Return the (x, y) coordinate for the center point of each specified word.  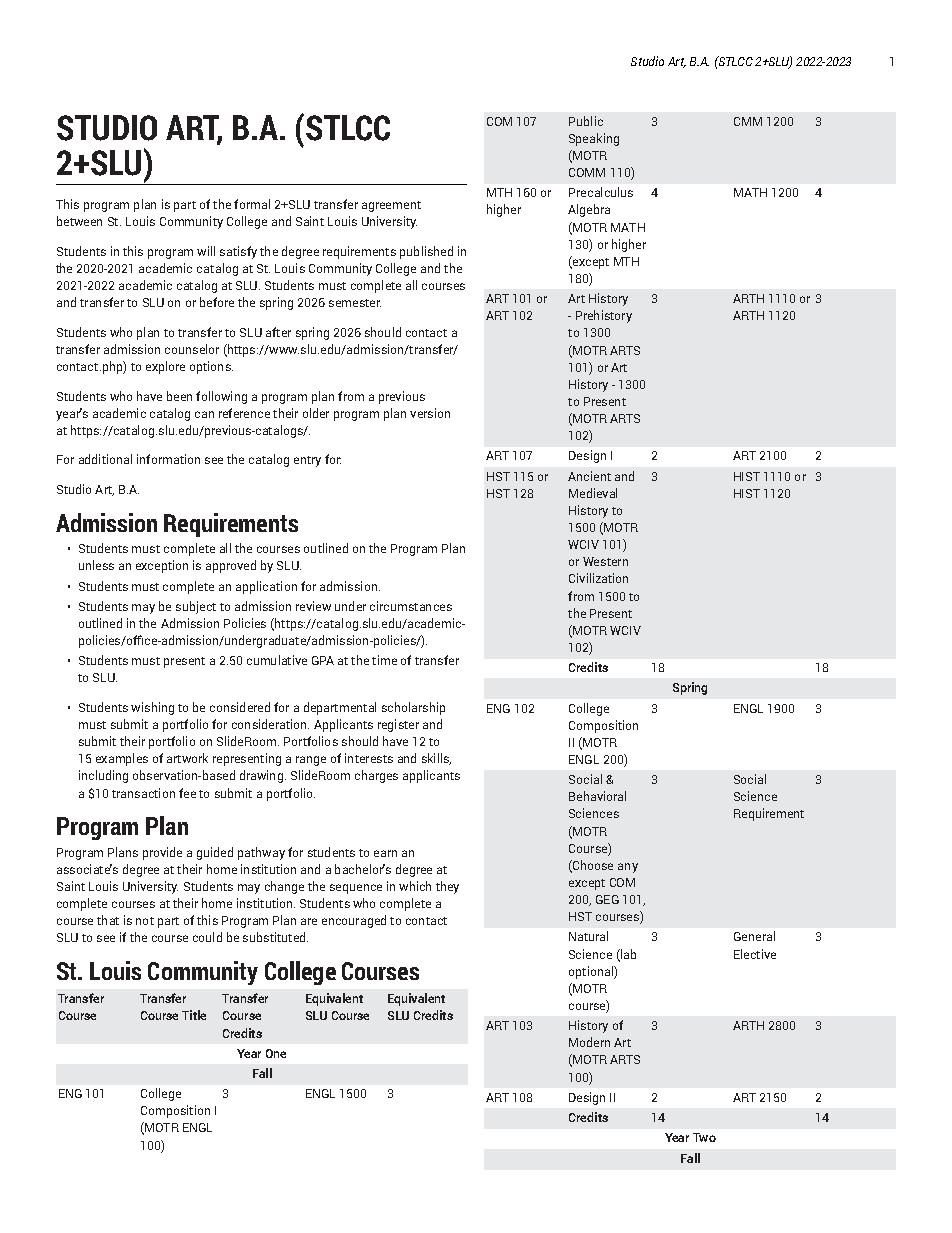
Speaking (594, 139)
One (276, 1053)
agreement (391, 206)
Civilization (598, 578)
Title (194, 1015)
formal (252, 204)
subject (196, 607)
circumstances (411, 606)
